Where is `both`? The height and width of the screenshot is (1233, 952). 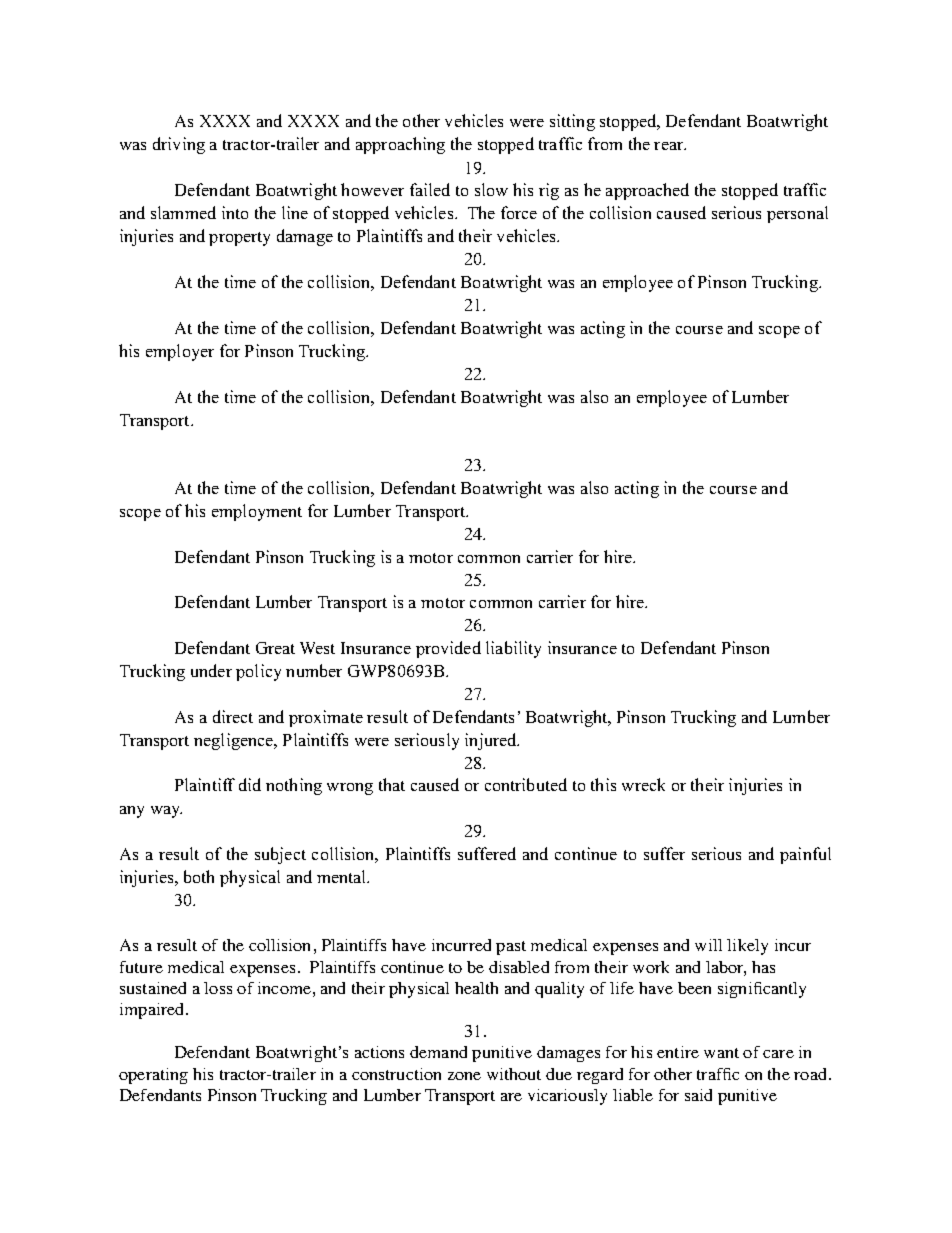 both is located at coordinates (199, 876).
